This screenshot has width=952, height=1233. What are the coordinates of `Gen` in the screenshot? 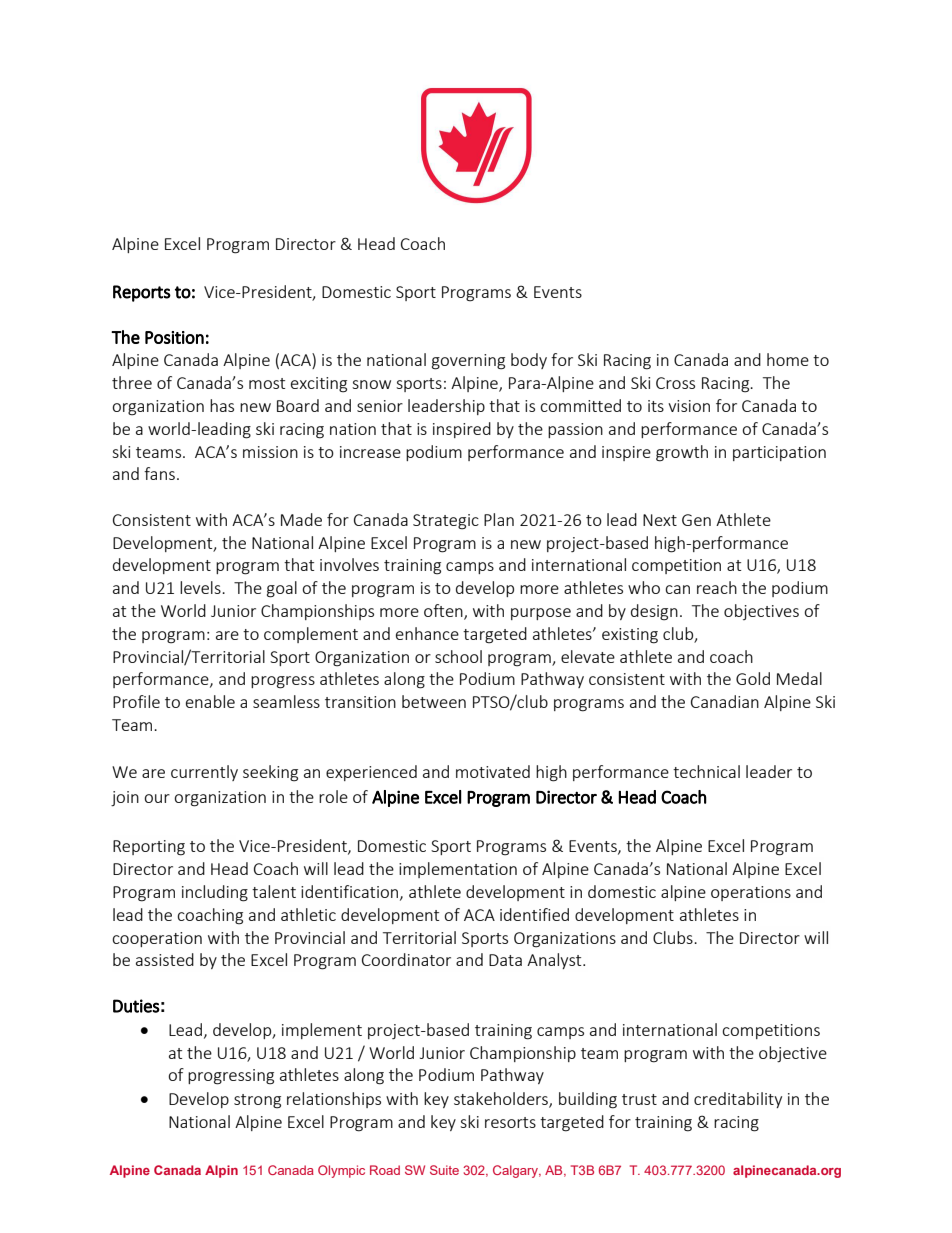 It's located at (696, 520).
